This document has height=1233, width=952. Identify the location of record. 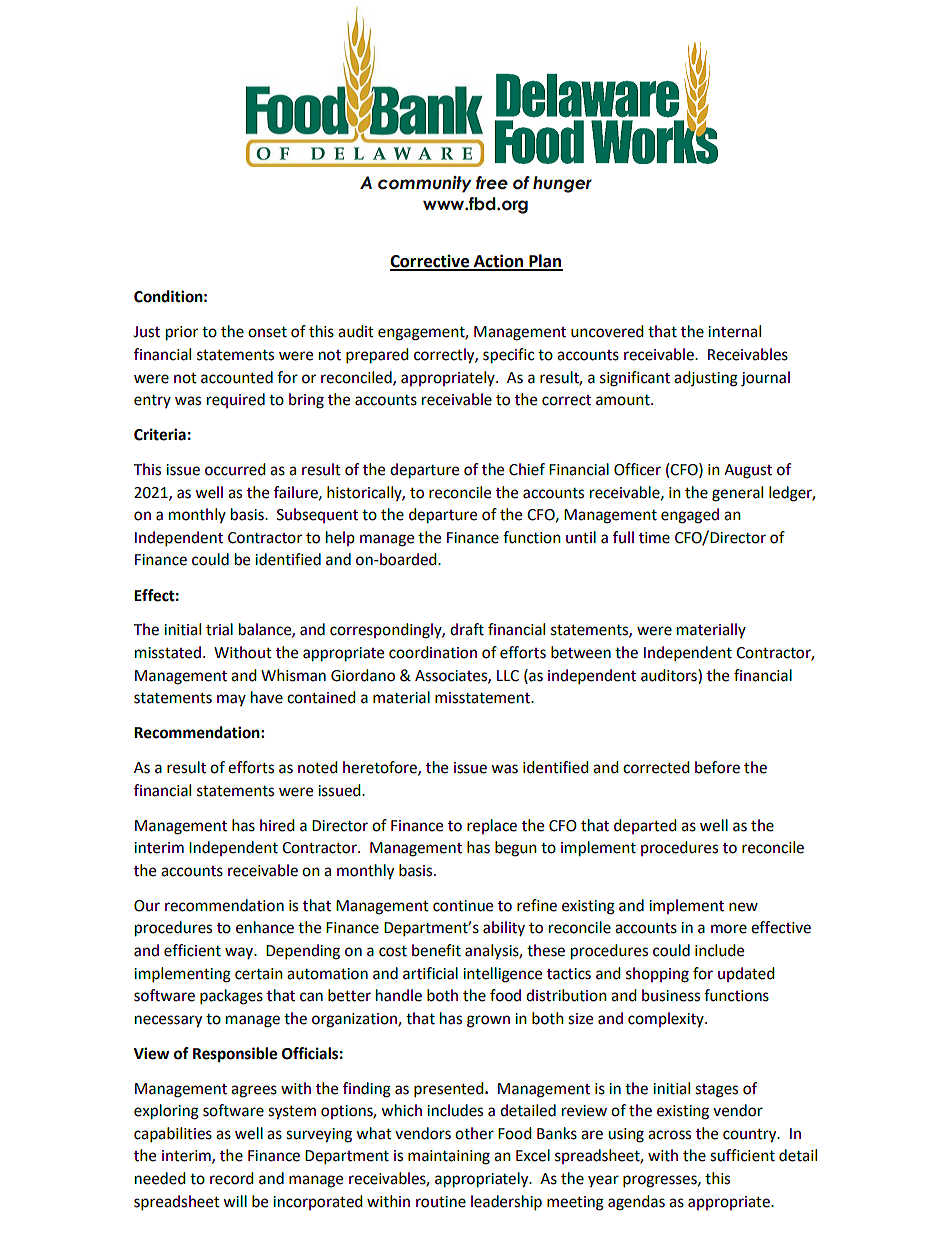
(232, 1178).
